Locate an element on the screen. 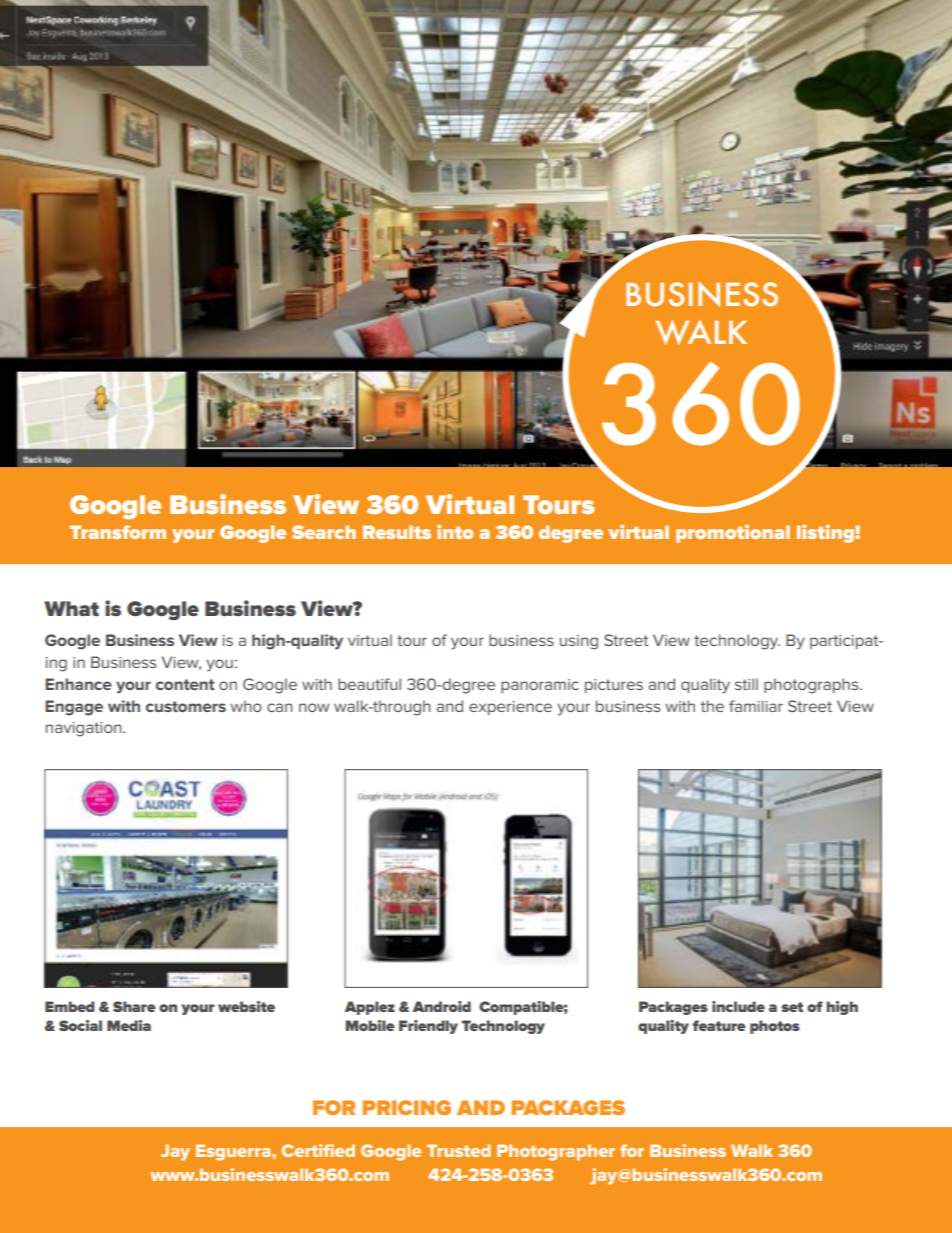  Transform is located at coordinates (118, 532).
